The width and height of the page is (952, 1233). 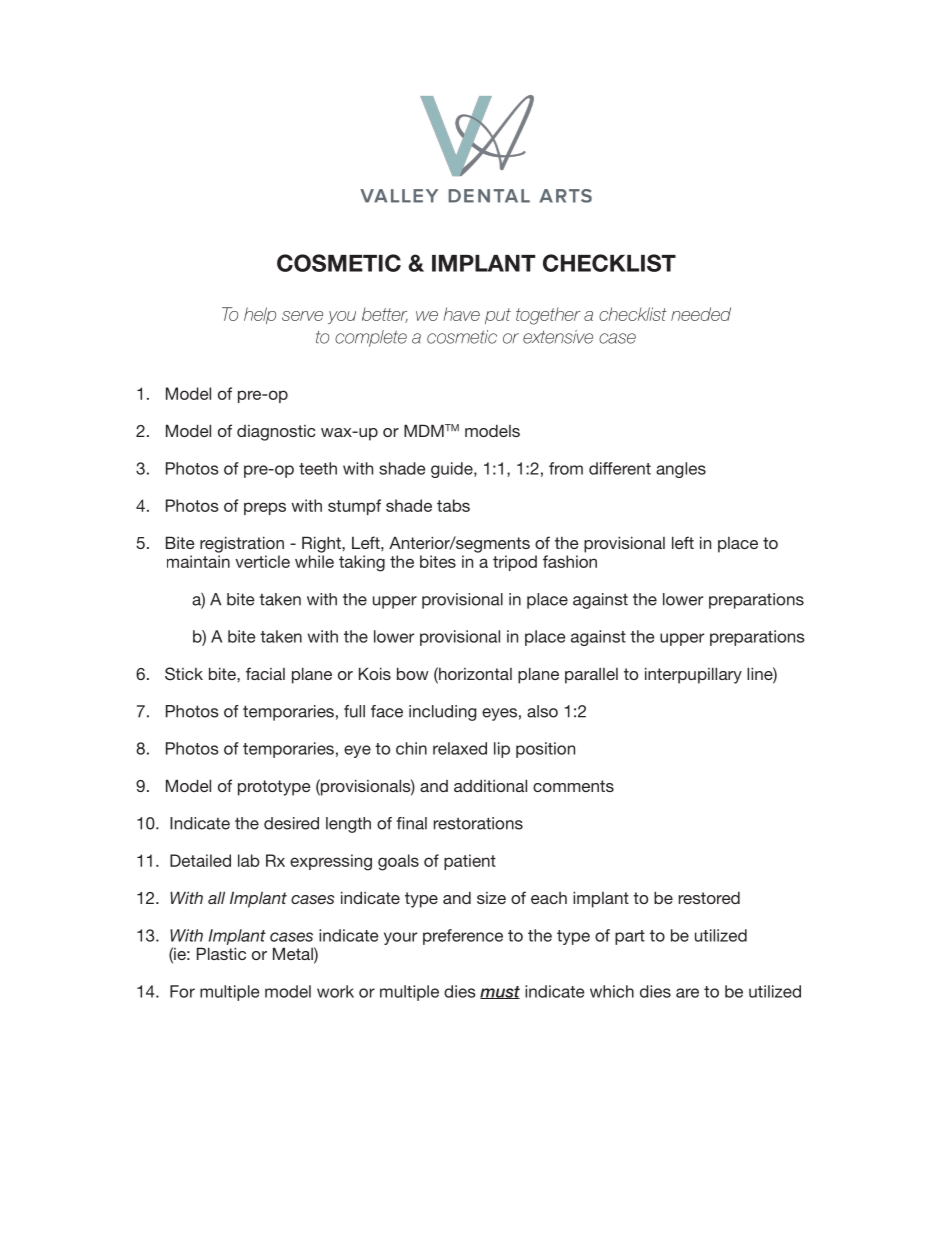 I want to click on facial, so click(x=265, y=673).
